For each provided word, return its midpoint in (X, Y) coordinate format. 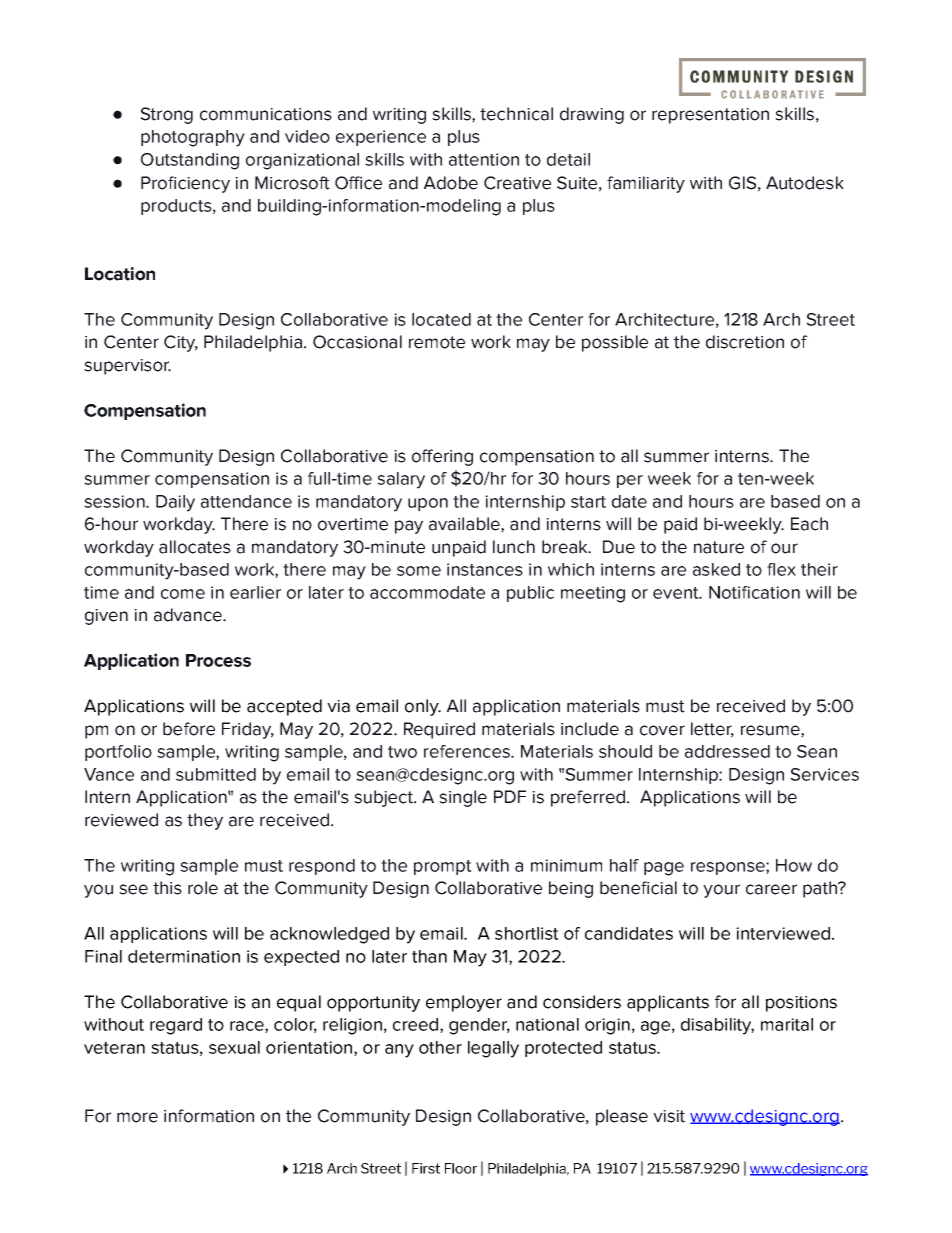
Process (218, 660)
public (530, 594)
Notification (754, 592)
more (137, 1117)
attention (484, 159)
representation (710, 116)
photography (193, 138)
